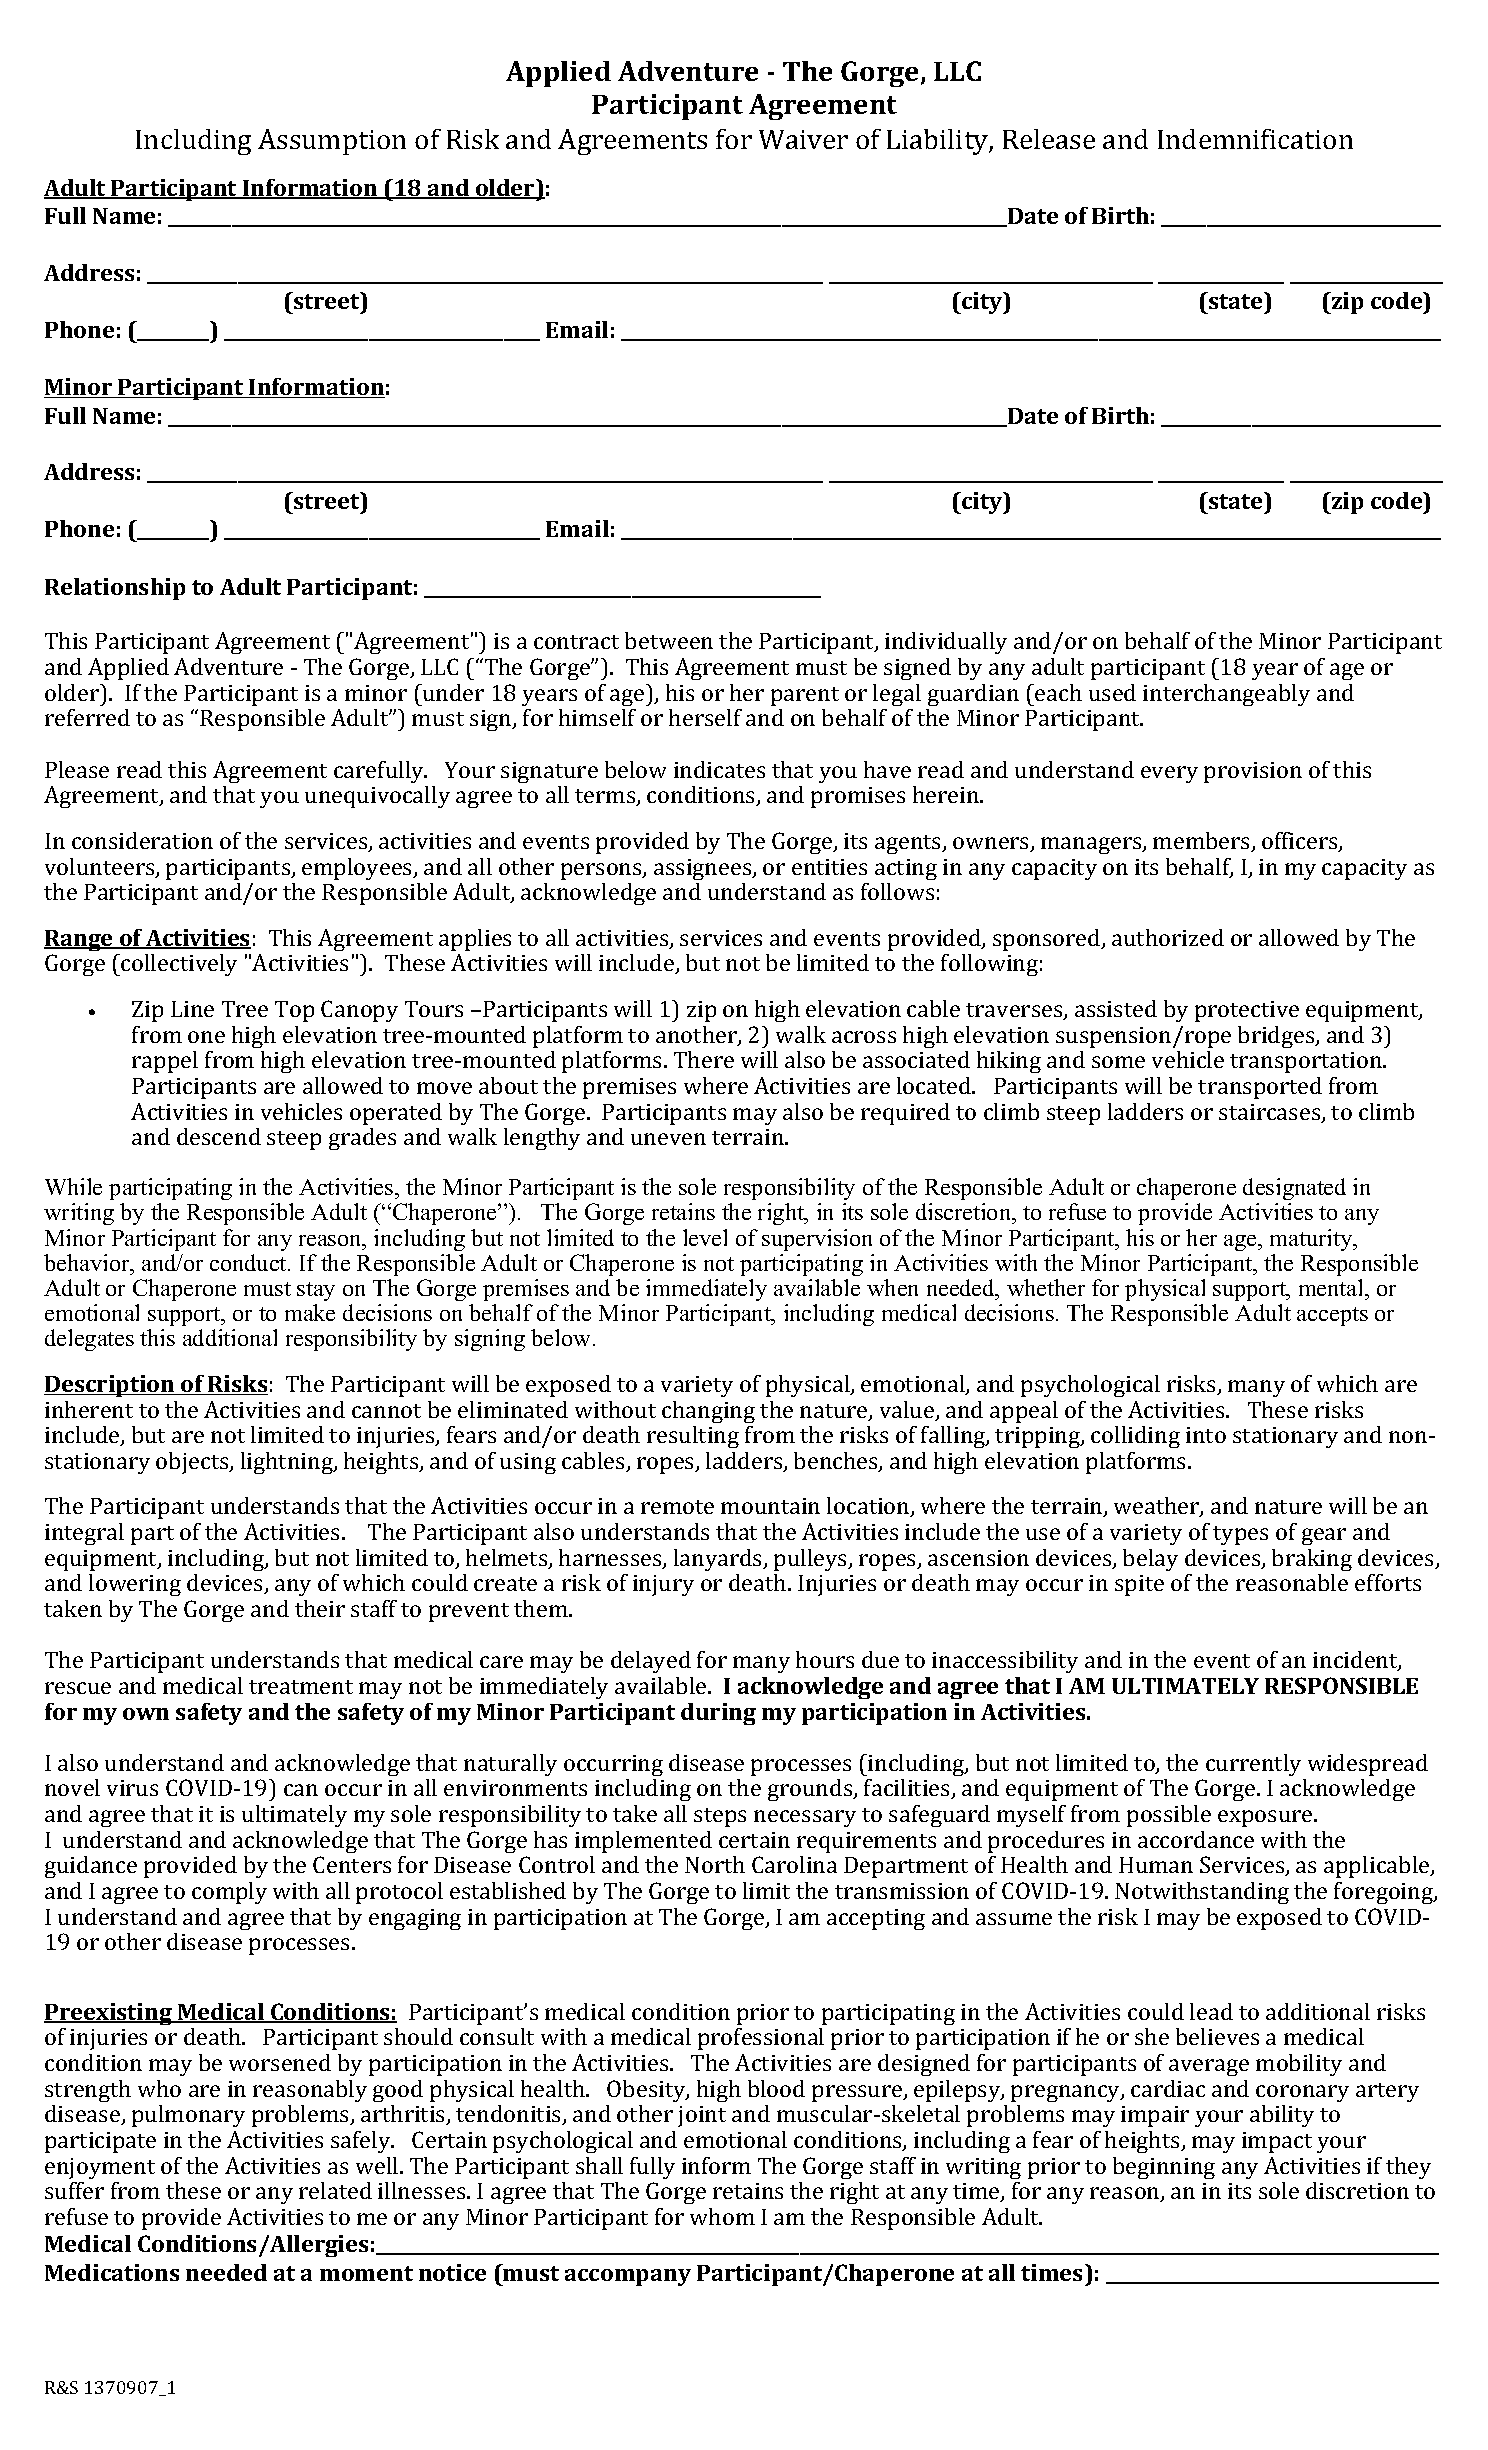 The width and height of the screenshot is (1488, 2450). Describe the element at coordinates (335, 2190) in the screenshot. I see `related` at that location.
